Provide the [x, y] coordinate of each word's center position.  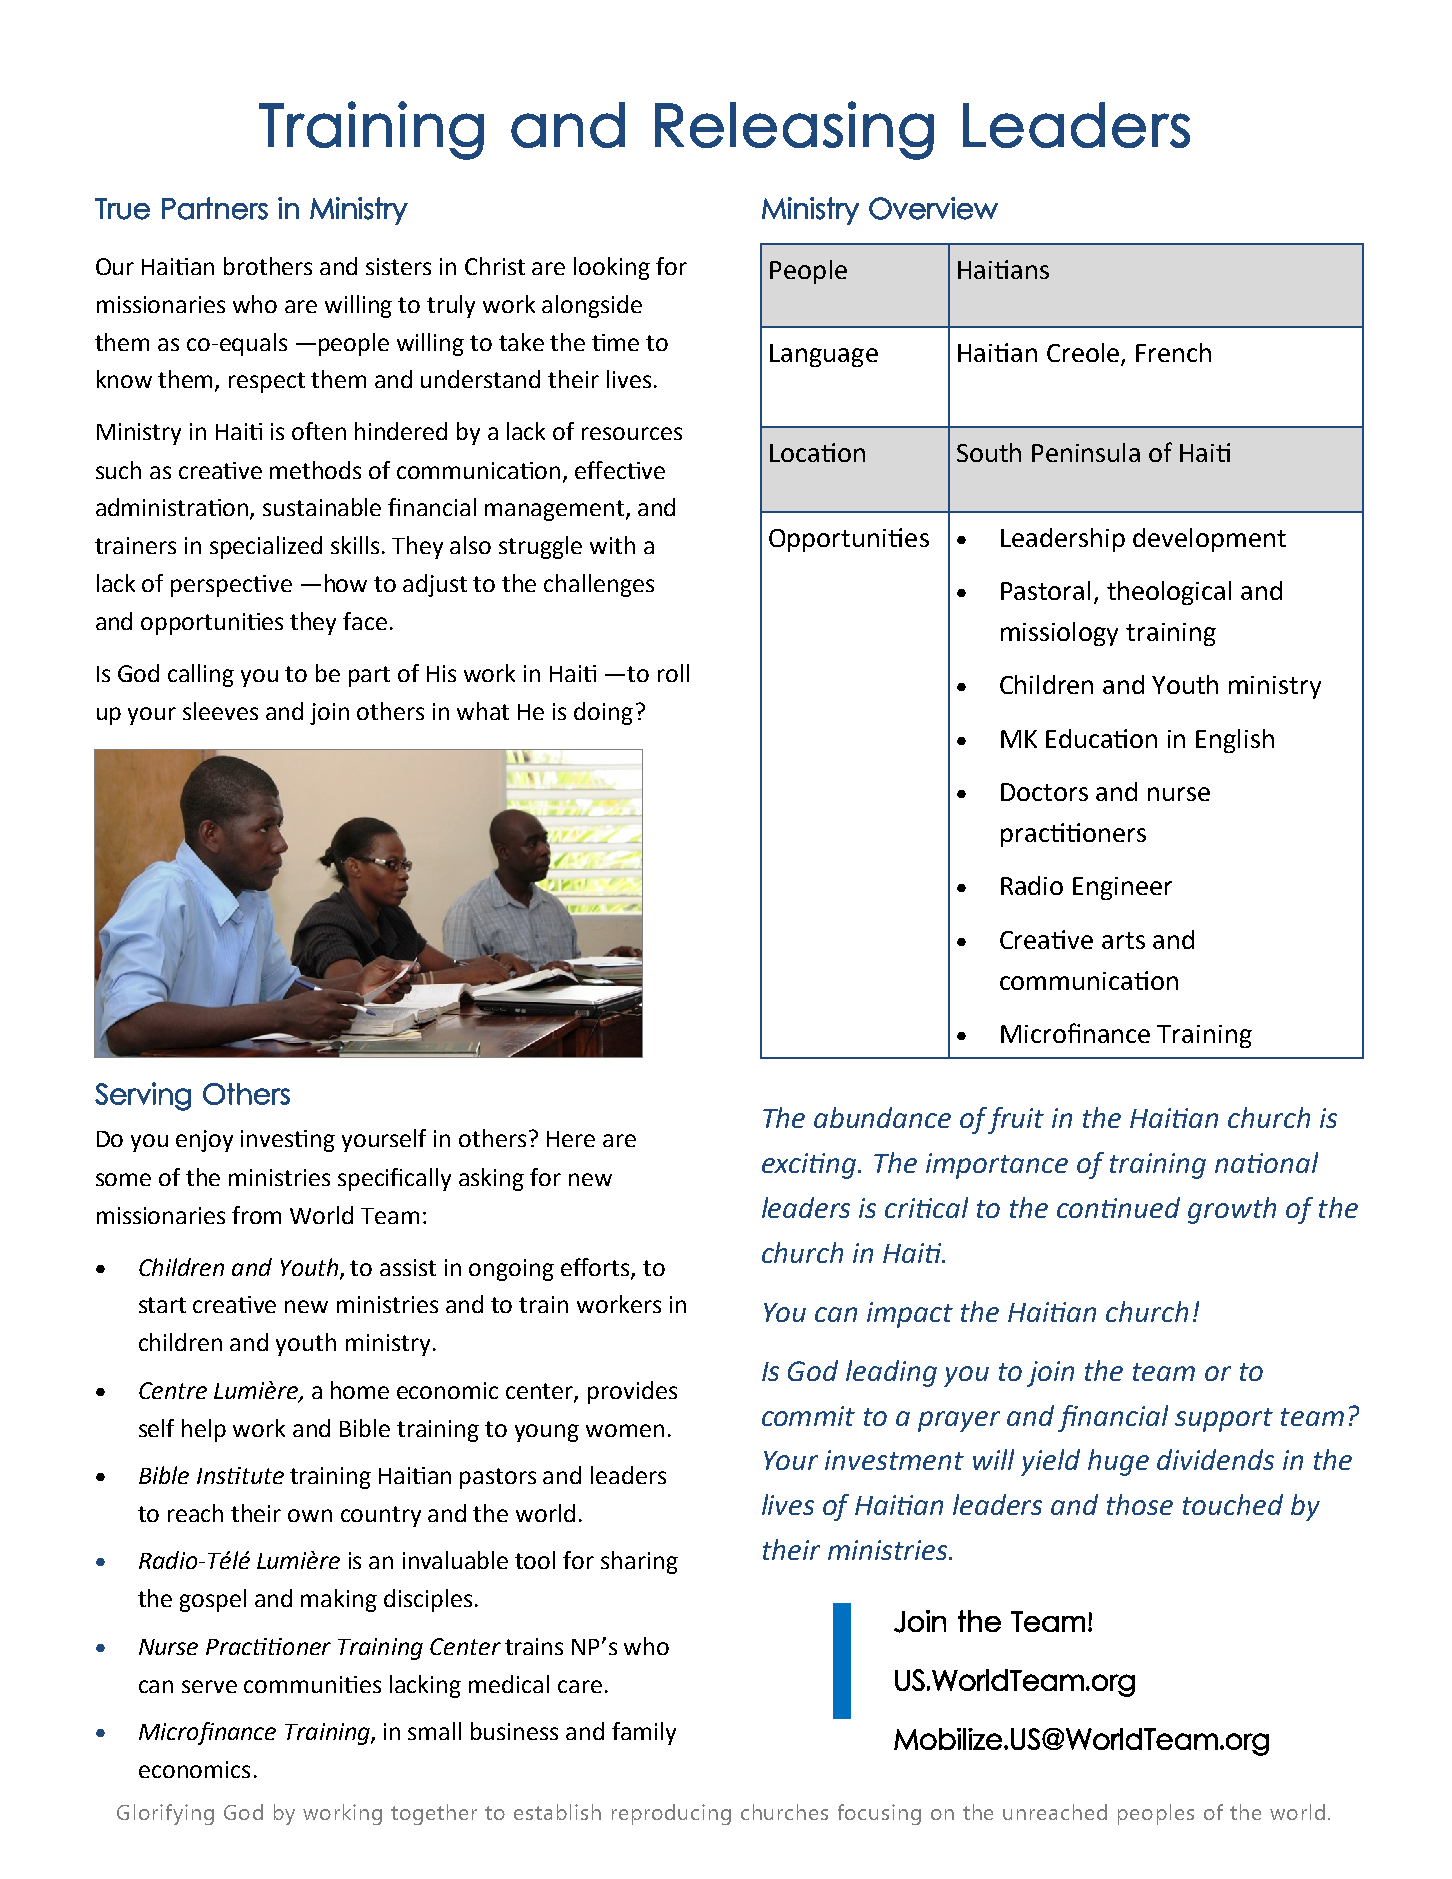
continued [1118, 1207]
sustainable [322, 507]
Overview [933, 208]
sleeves [220, 711]
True [122, 209]
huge [1118, 1462]
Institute [240, 1475]
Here [571, 1139]
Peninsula [1086, 452]
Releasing [794, 130]
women [625, 1430]
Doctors [1044, 792]
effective [620, 470]
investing [288, 1141]
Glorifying [165, 1814]
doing [603, 713]
